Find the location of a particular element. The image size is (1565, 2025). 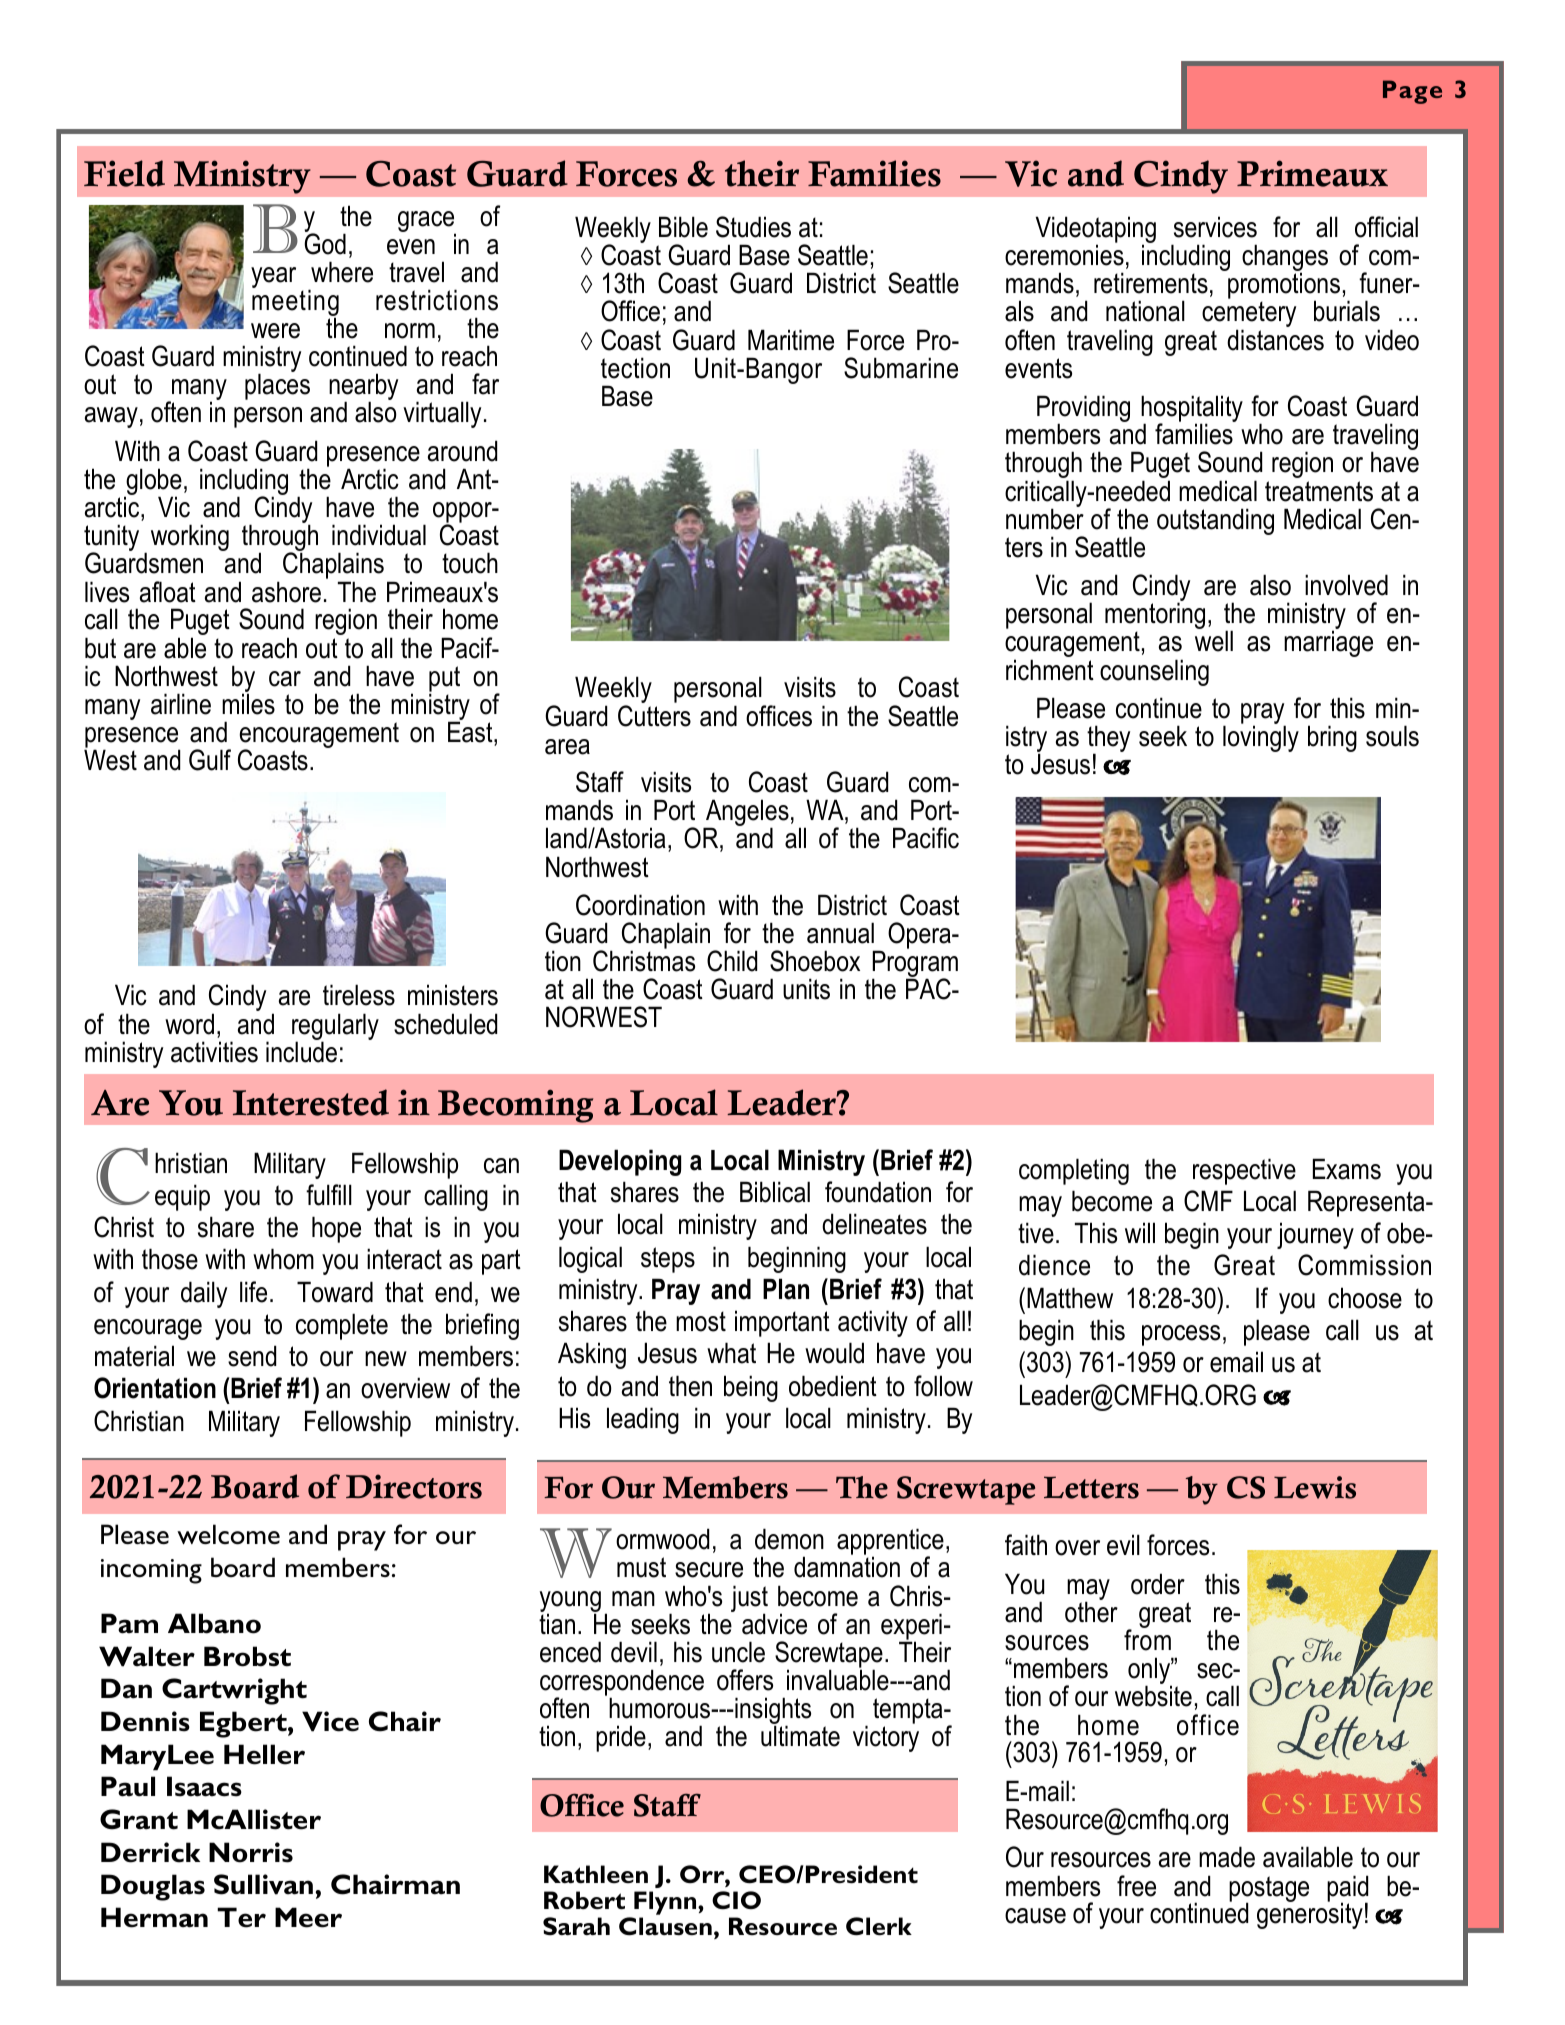

Sullivan is located at coordinates (263, 1884).
